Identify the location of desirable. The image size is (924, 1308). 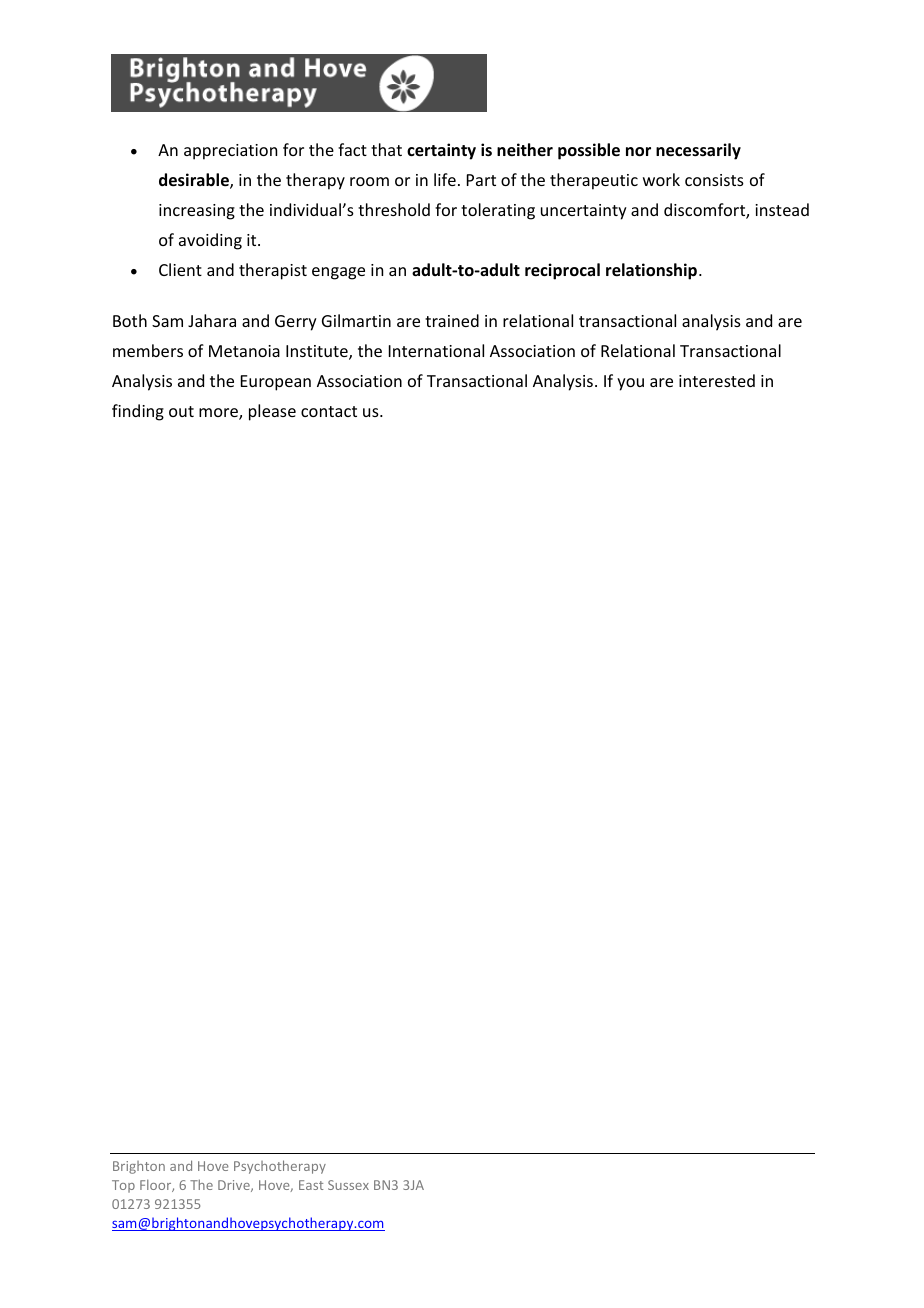
(195, 181).
